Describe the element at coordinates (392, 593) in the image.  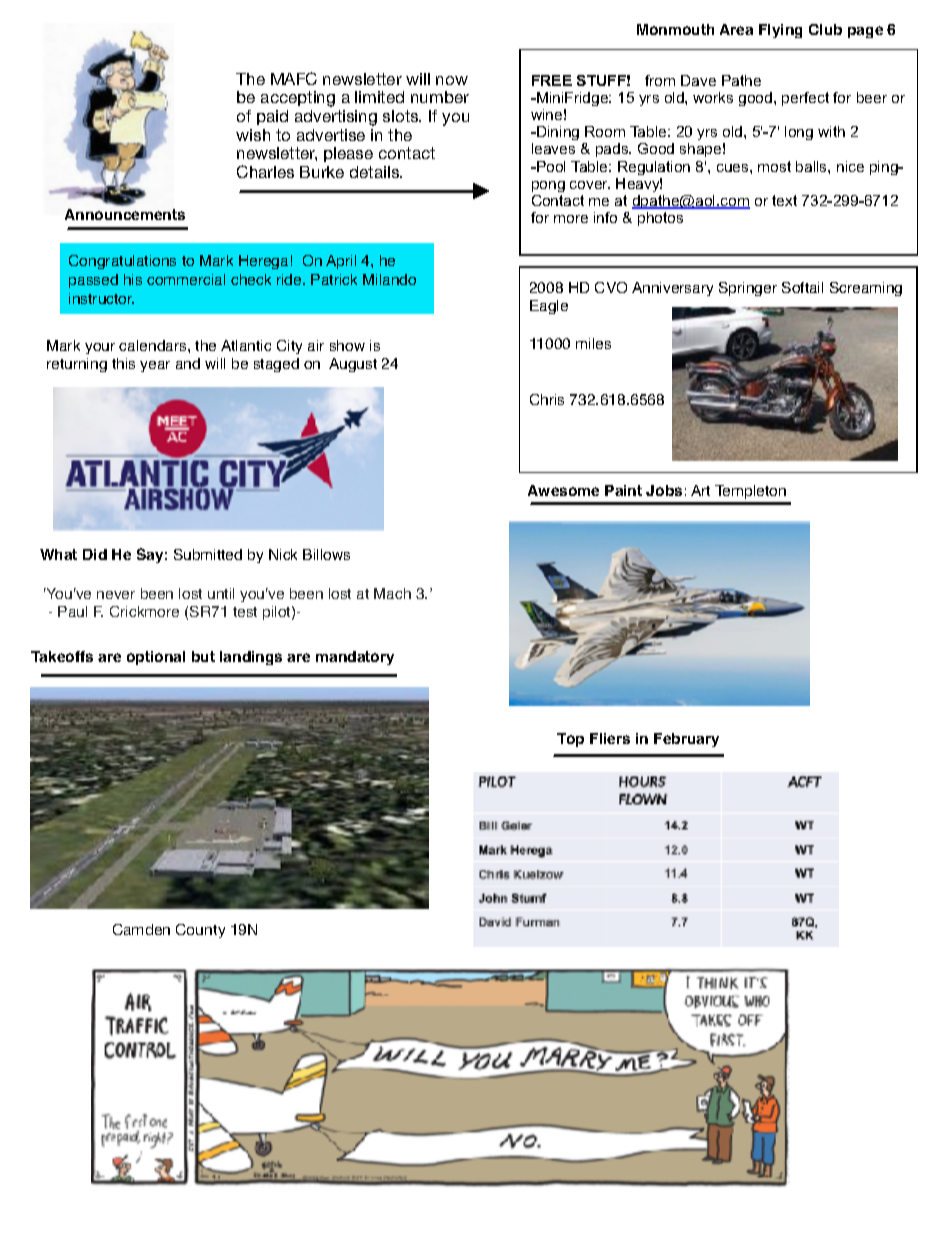
I see `Mach` at that location.
